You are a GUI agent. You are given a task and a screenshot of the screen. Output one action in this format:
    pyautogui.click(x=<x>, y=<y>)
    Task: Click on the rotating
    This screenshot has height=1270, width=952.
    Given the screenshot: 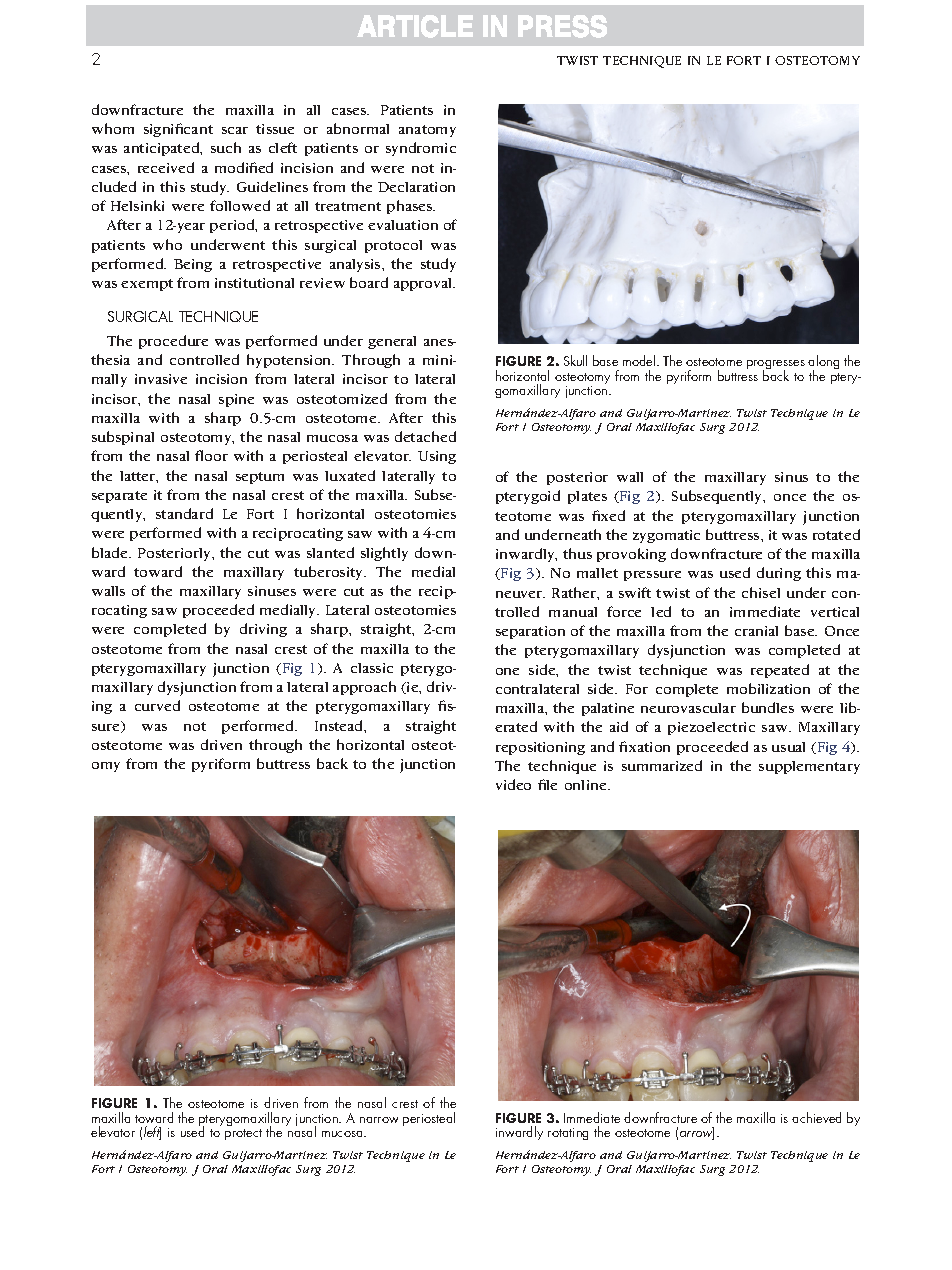 What is the action you would take?
    pyautogui.click(x=568, y=1134)
